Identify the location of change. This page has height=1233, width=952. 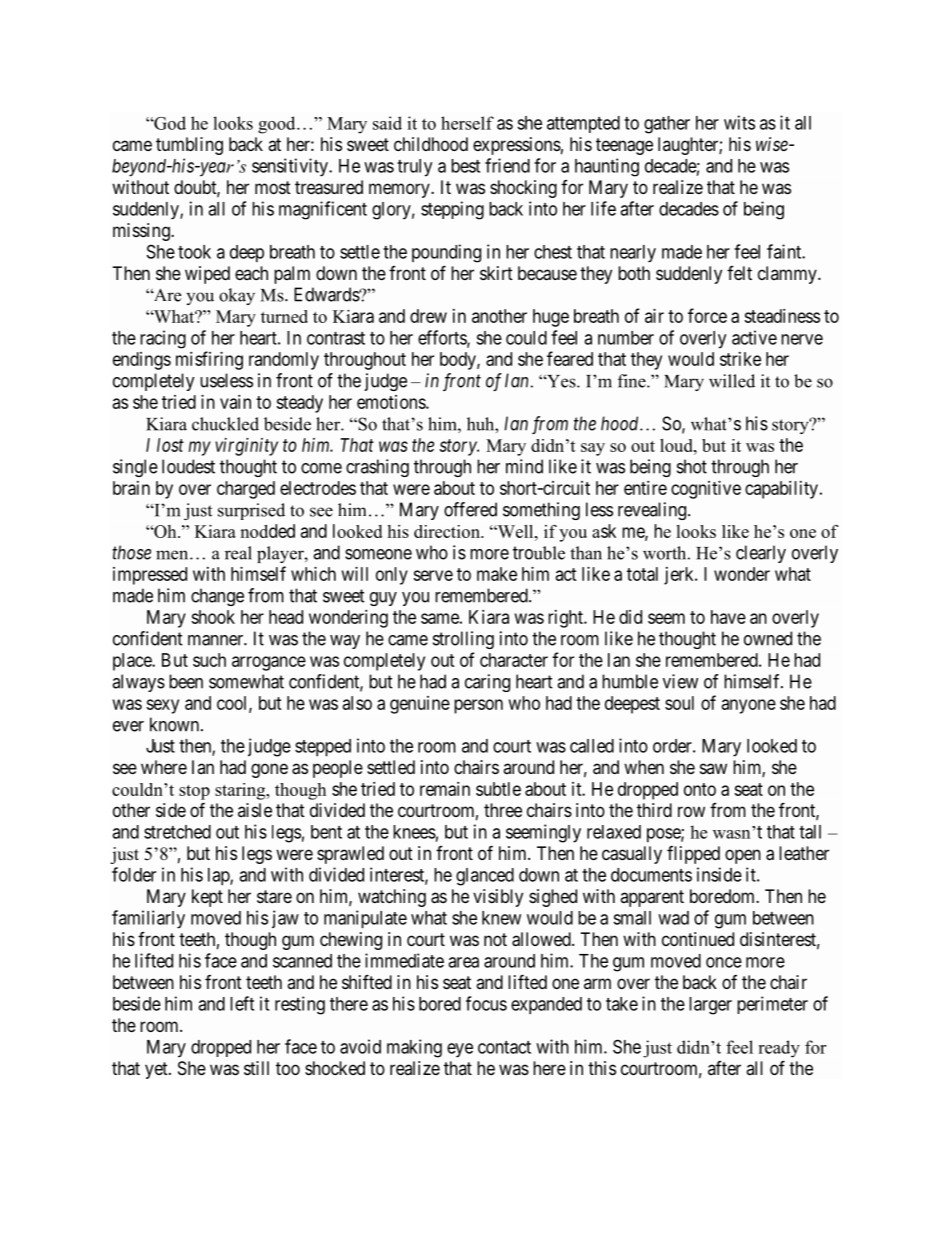
(217, 597).
